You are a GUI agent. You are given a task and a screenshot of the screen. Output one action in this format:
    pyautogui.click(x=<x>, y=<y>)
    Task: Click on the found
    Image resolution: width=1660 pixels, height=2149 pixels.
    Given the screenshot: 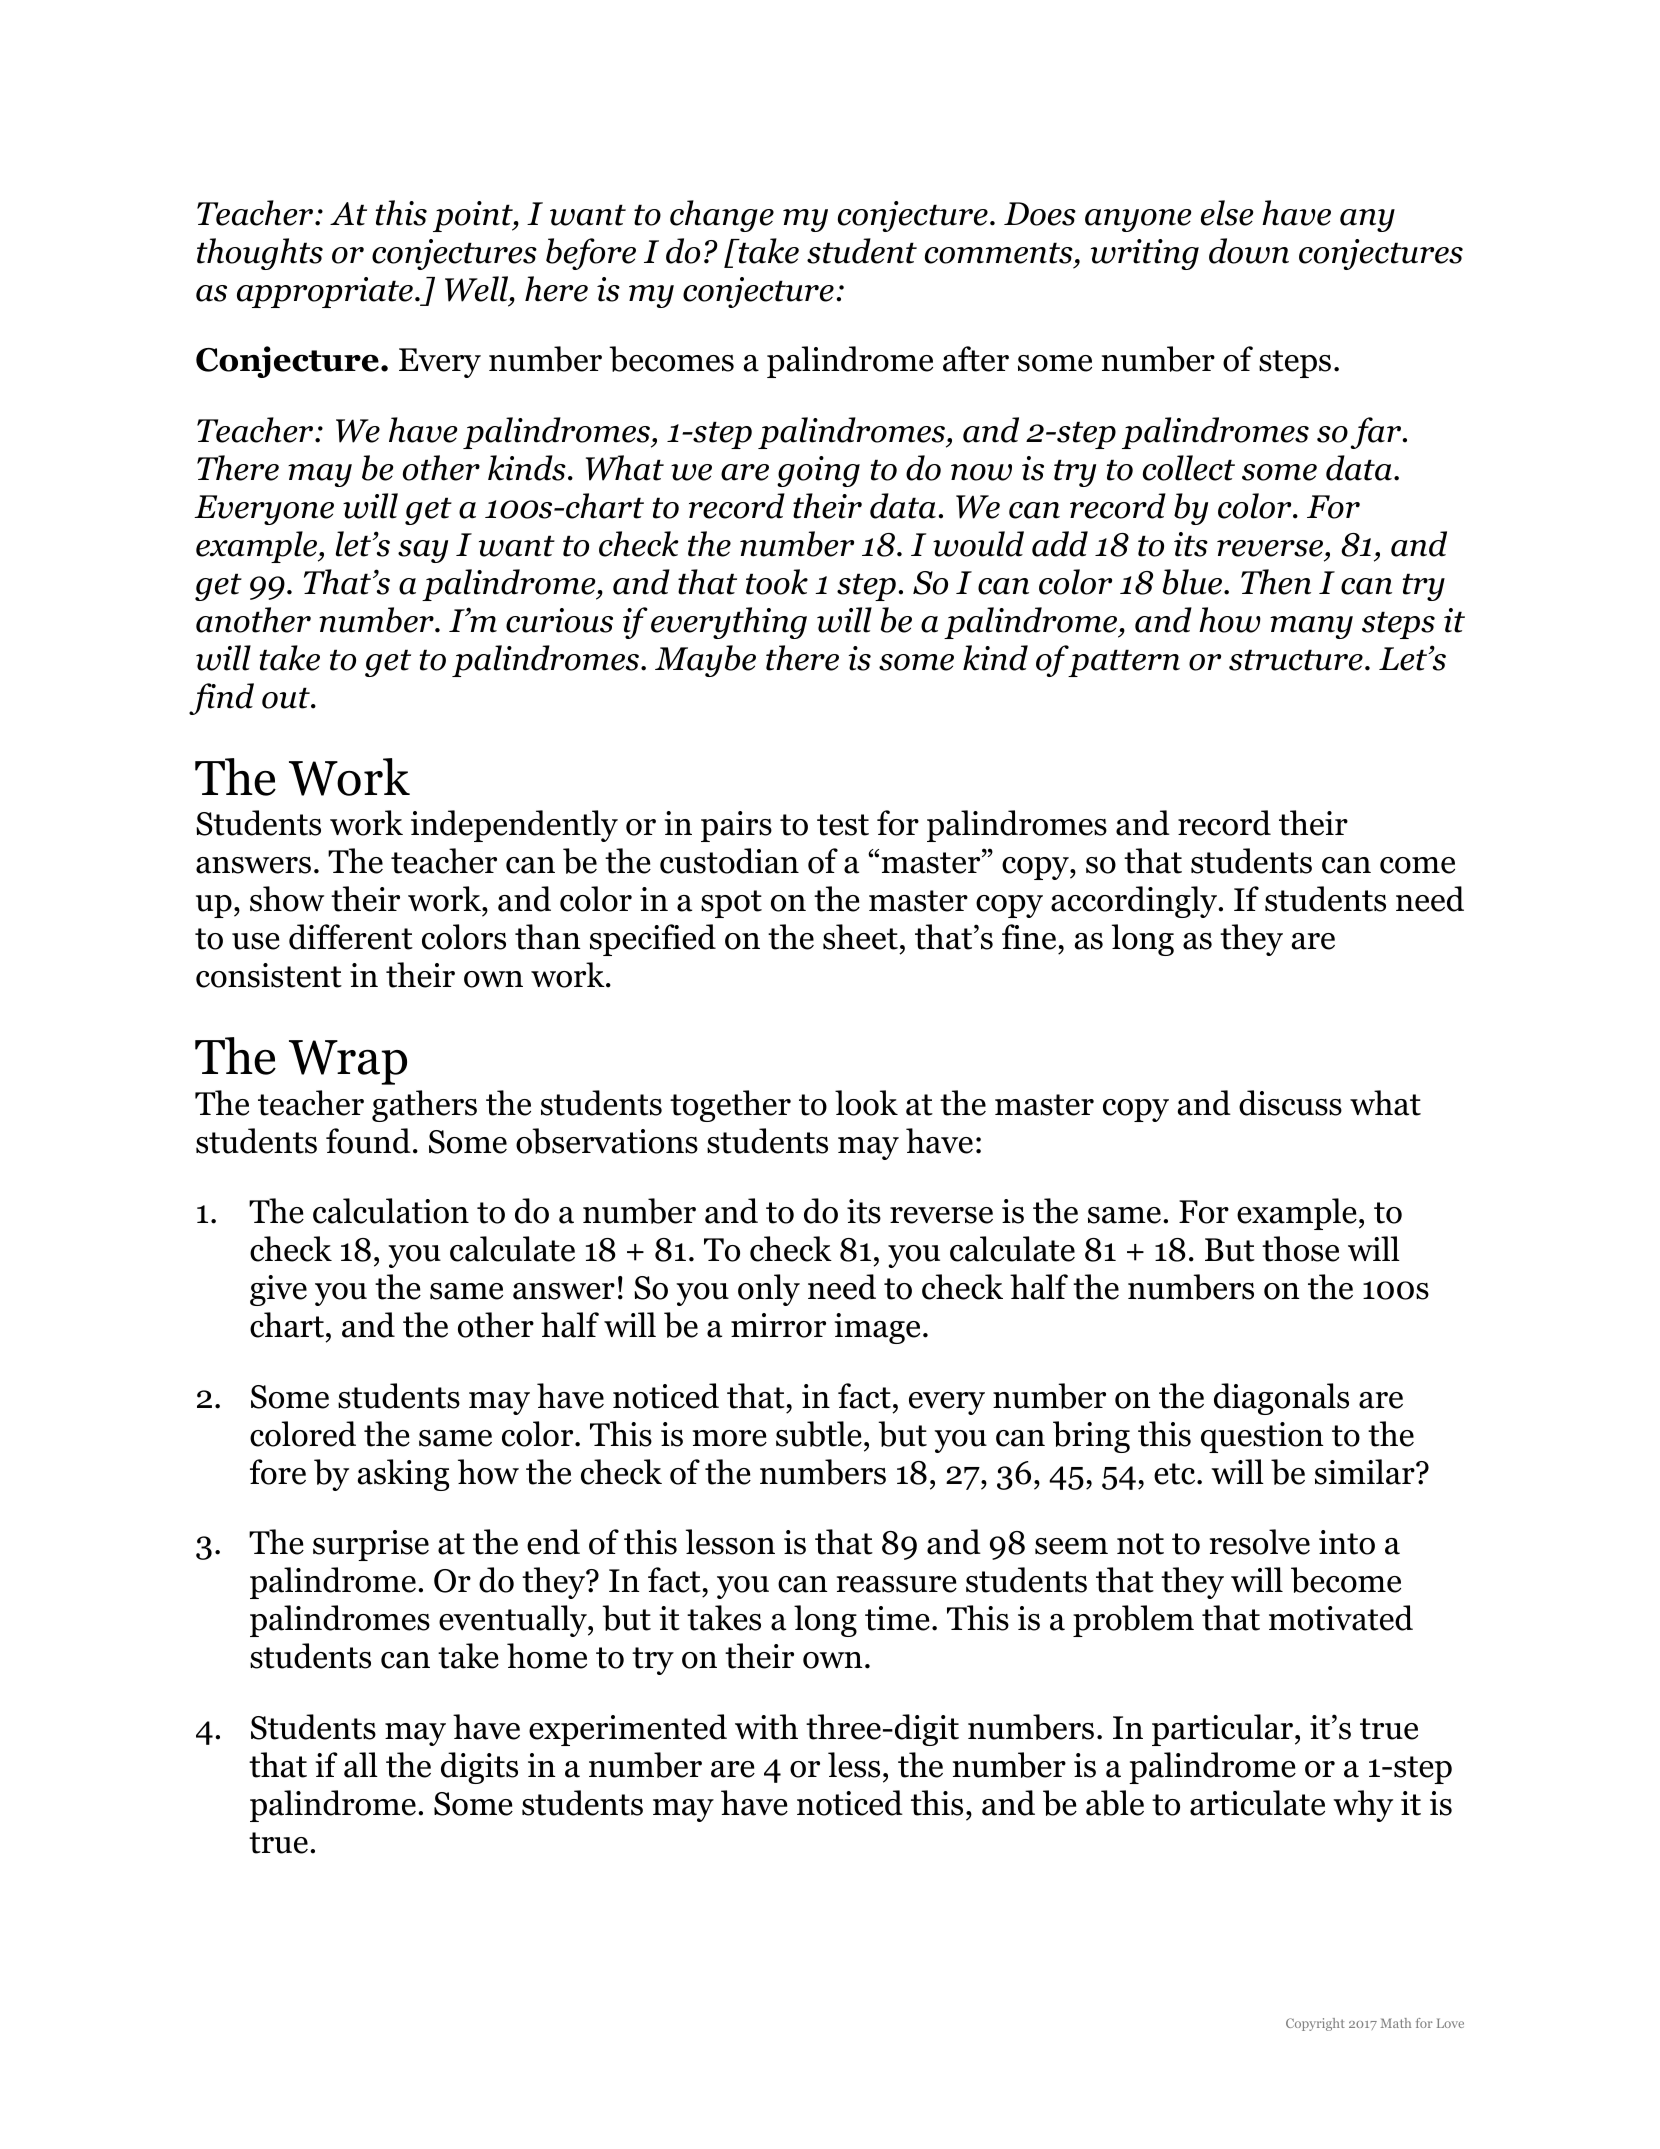 What is the action you would take?
    pyautogui.click(x=368, y=1141)
